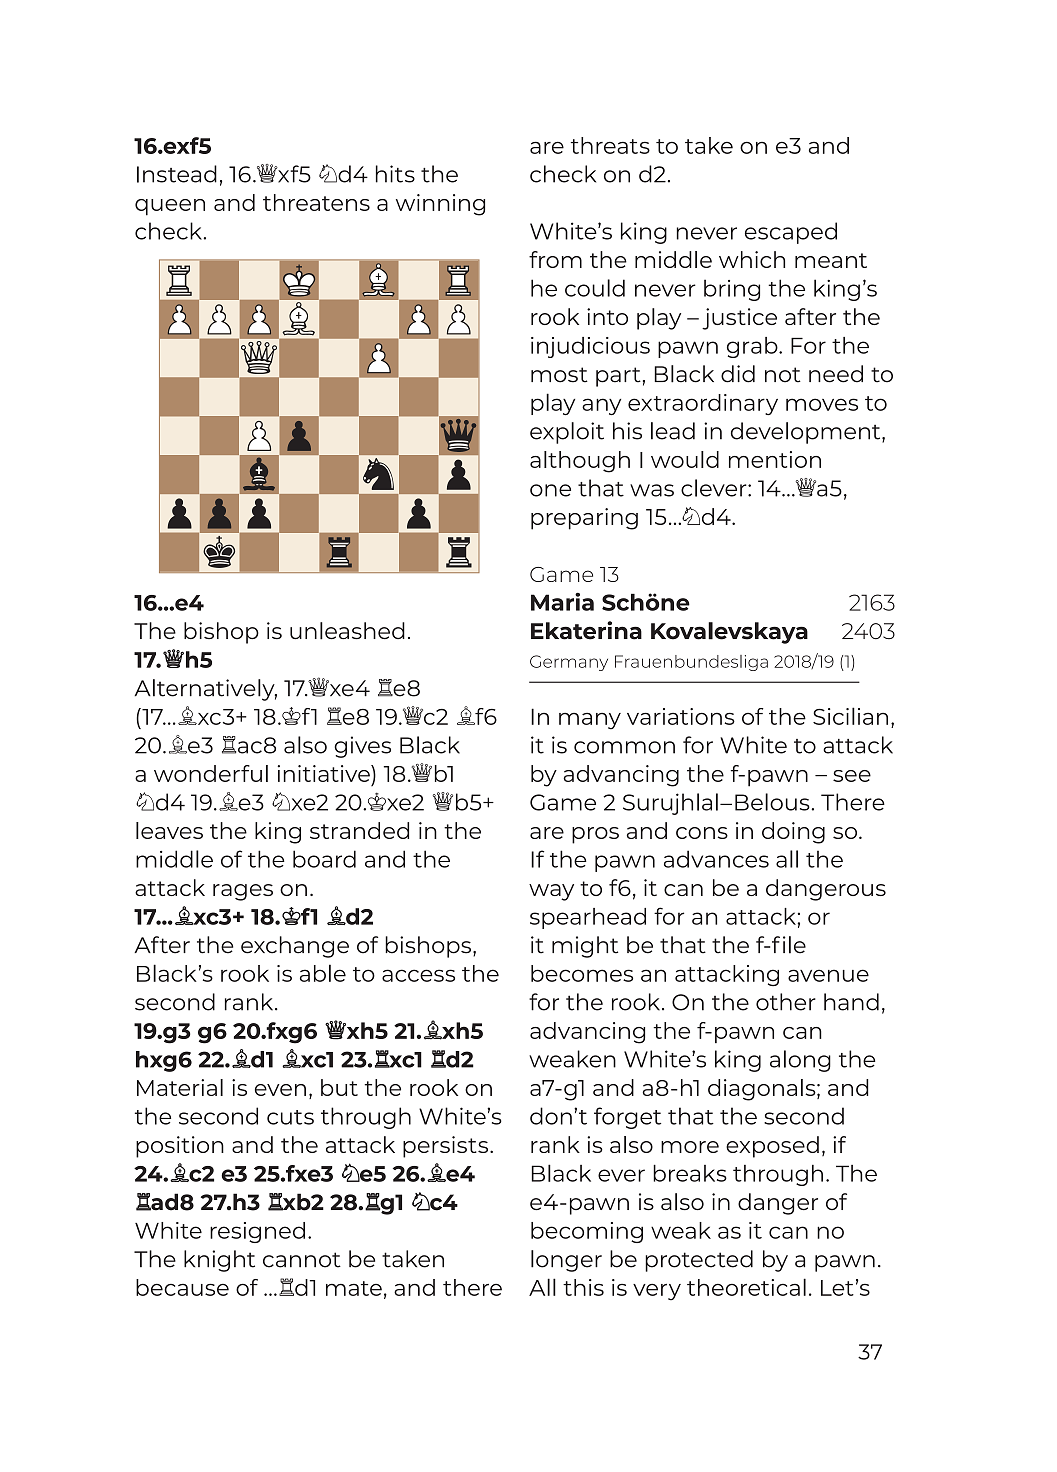 This screenshot has width=1057, height=1472. Describe the element at coordinates (243, 892) in the screenshot. I see `rages` at that location.
